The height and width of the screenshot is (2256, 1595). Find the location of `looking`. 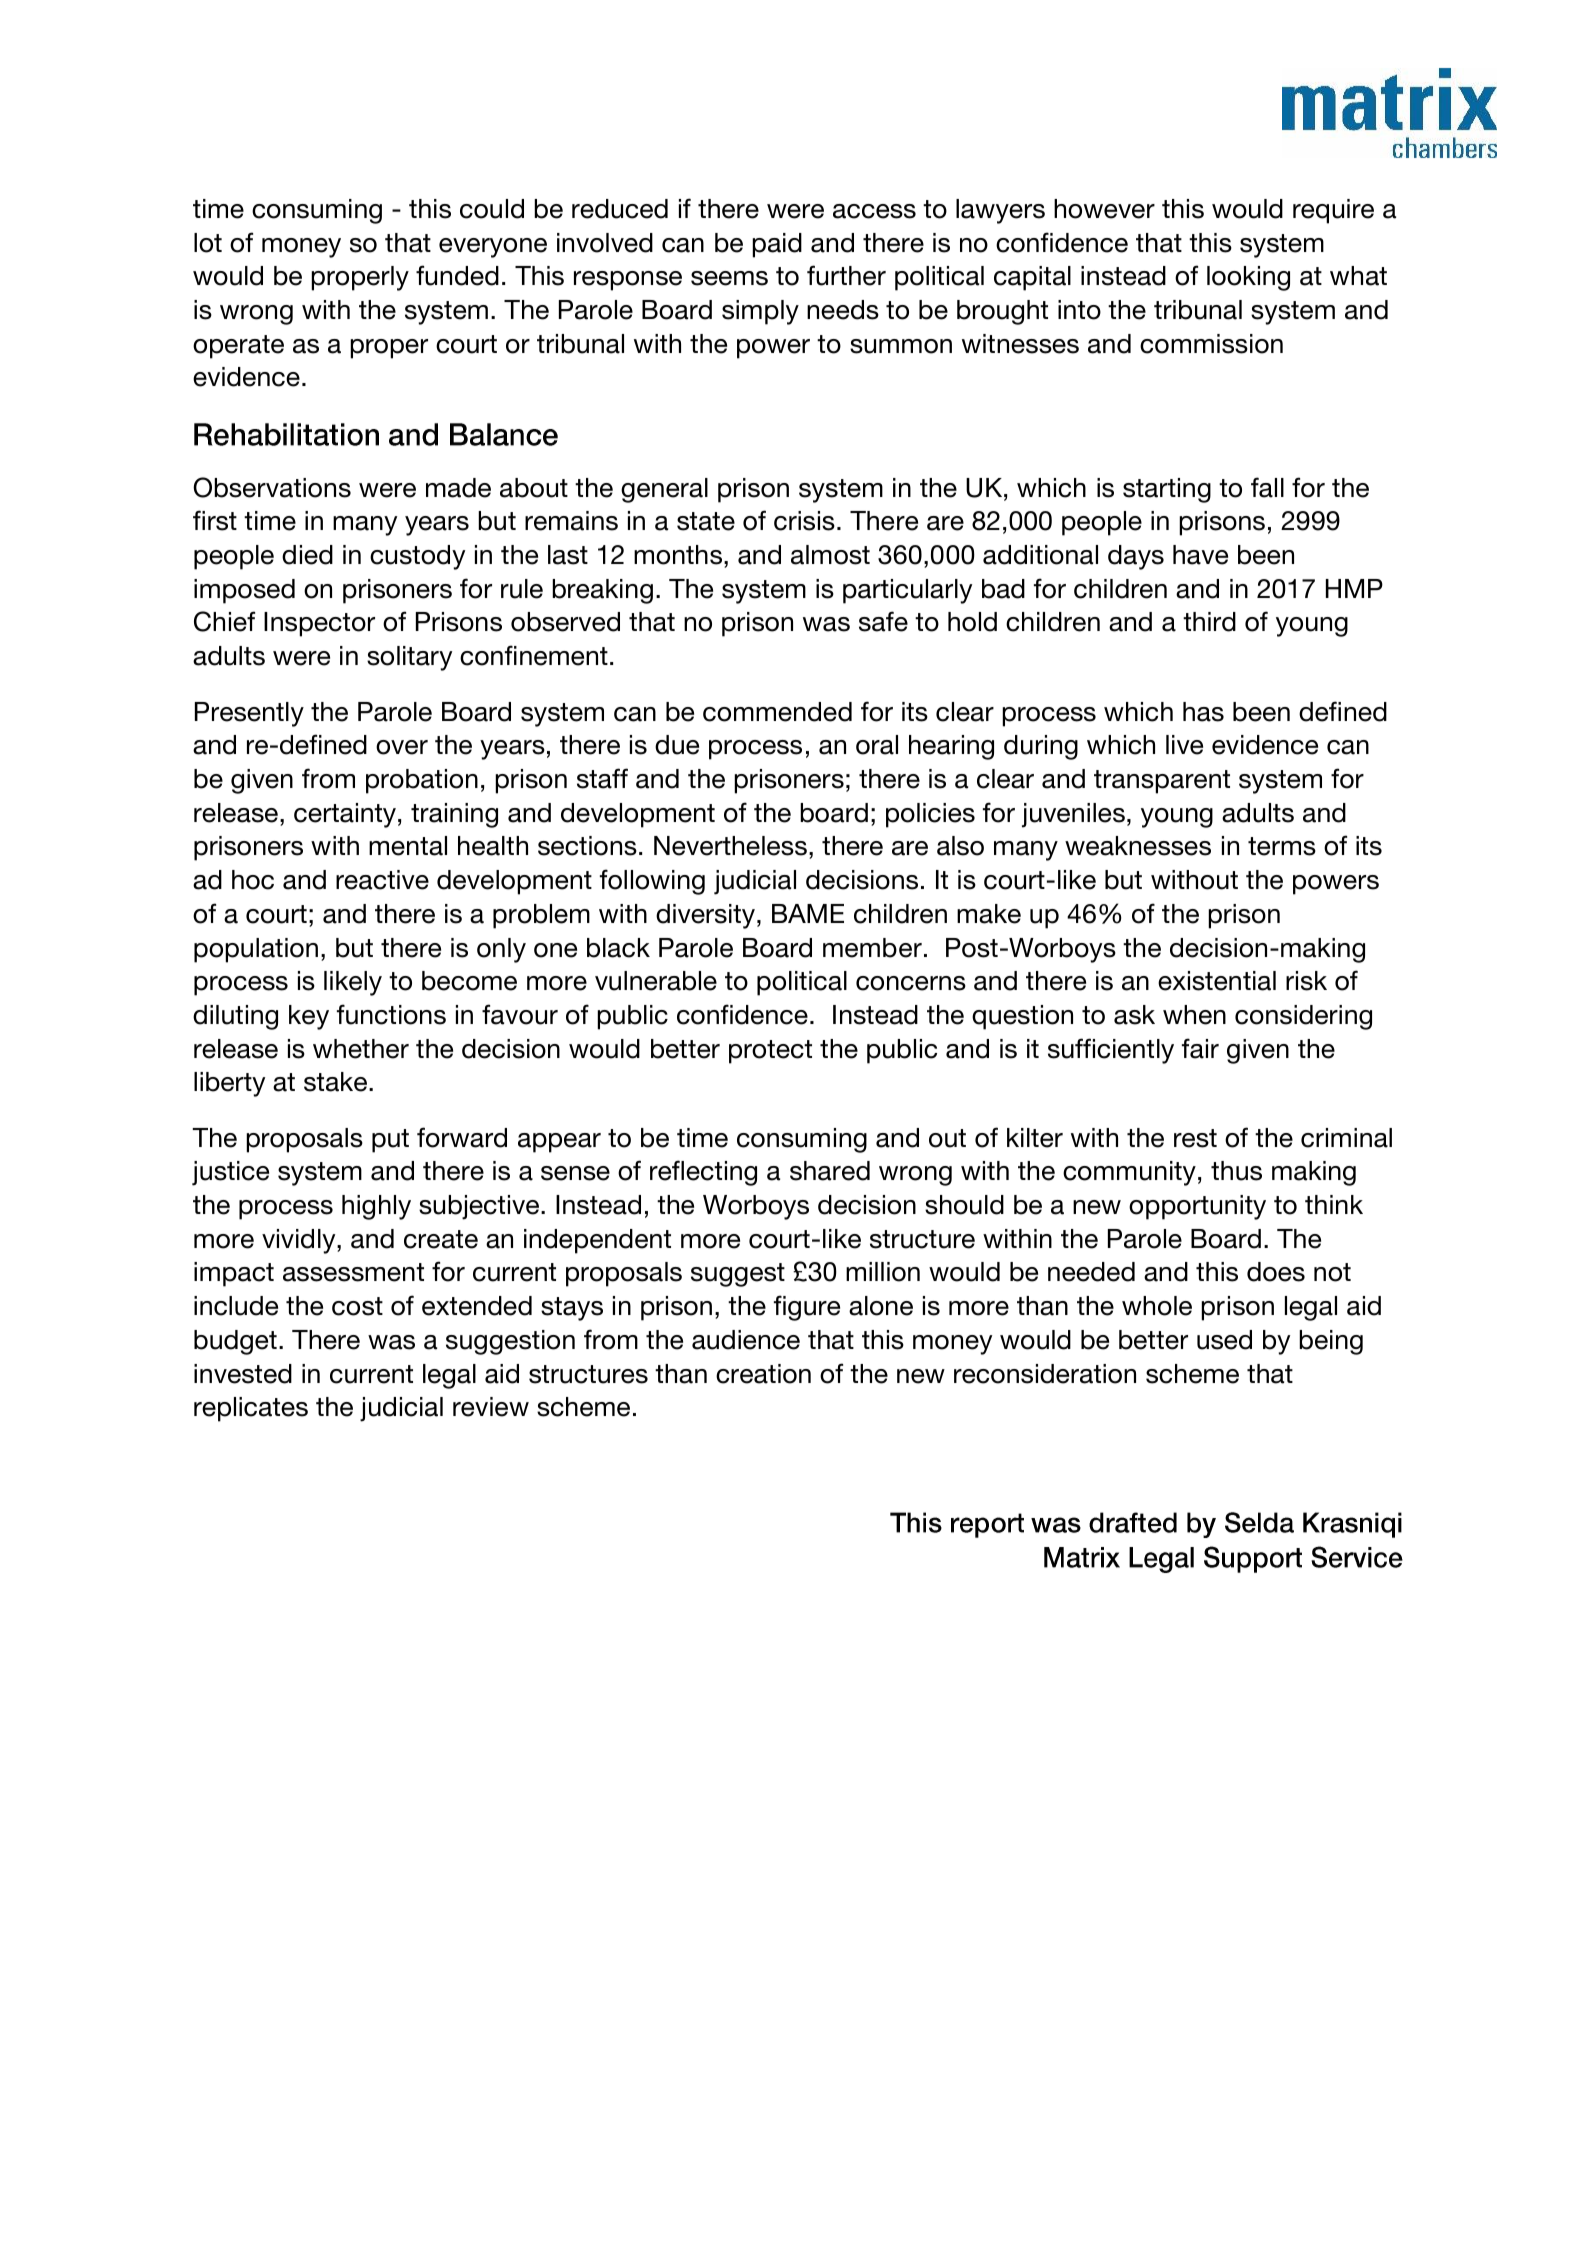

looking is located at coordinates (1248, 278).
